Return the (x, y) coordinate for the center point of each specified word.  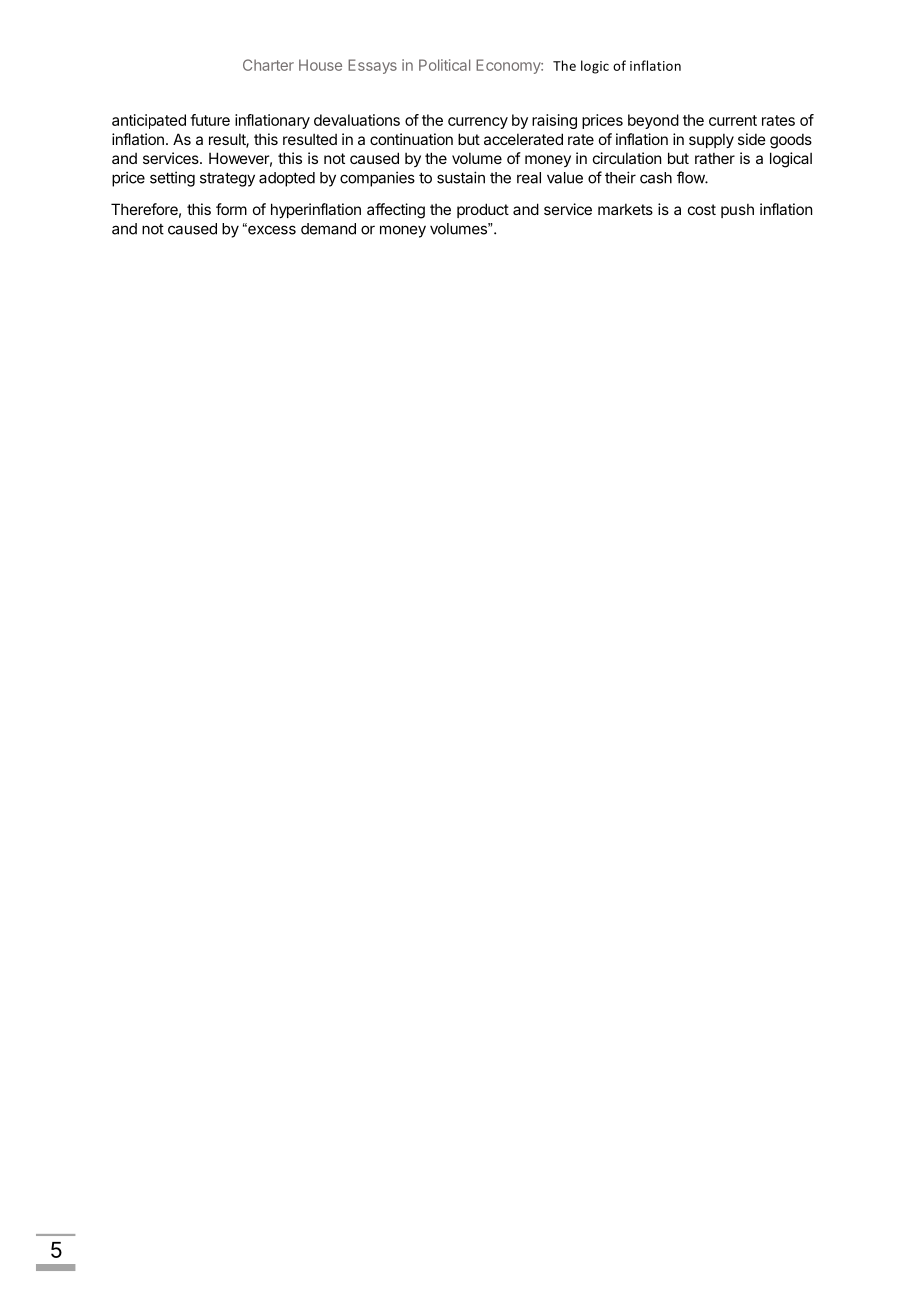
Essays (372, 66)
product (483, 210)
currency (478, 123)
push (737, 210)
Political (444, 65)
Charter (268, 65)
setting (172, 179)
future (210, 120)
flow (691, 177)
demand (328, 229)
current (733, 120)
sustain (461, 177)
